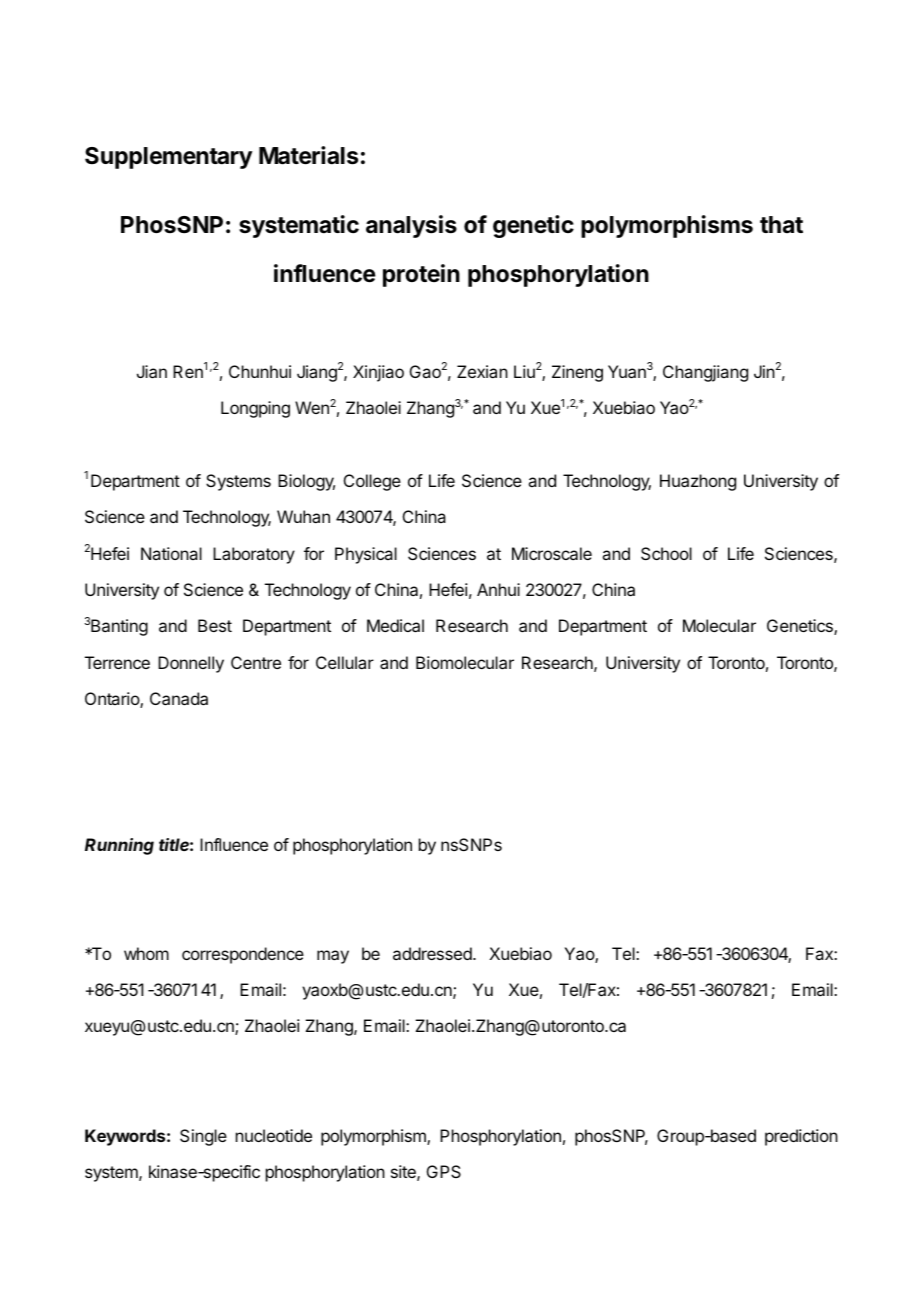 The height and width of the image is (1308, 924). What do you see at coordinates (433, 953) in the image?
I see `addressed` at bounding box center [433, 953].
